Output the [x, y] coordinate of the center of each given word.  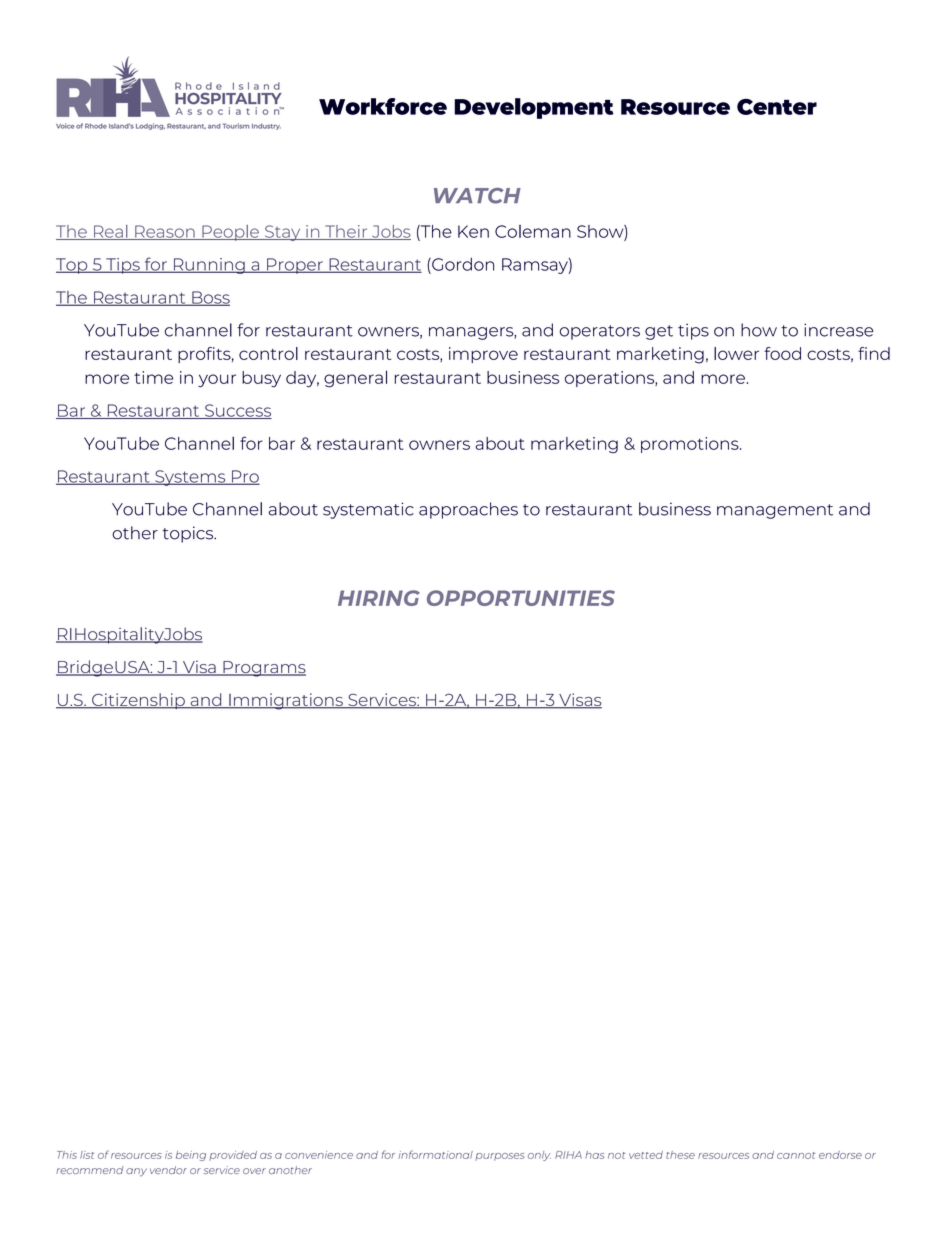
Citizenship [138, 701]
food [782, 353]
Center [777, 107]
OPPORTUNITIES [521, 598]
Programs [263, 669]
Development [534, 108]
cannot [796, 1155]
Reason [165, 232]
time [153, 377]
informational [436, 1154]
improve [483, 355]
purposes [499, 1157]
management [775, 511]
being [191, 1156]
